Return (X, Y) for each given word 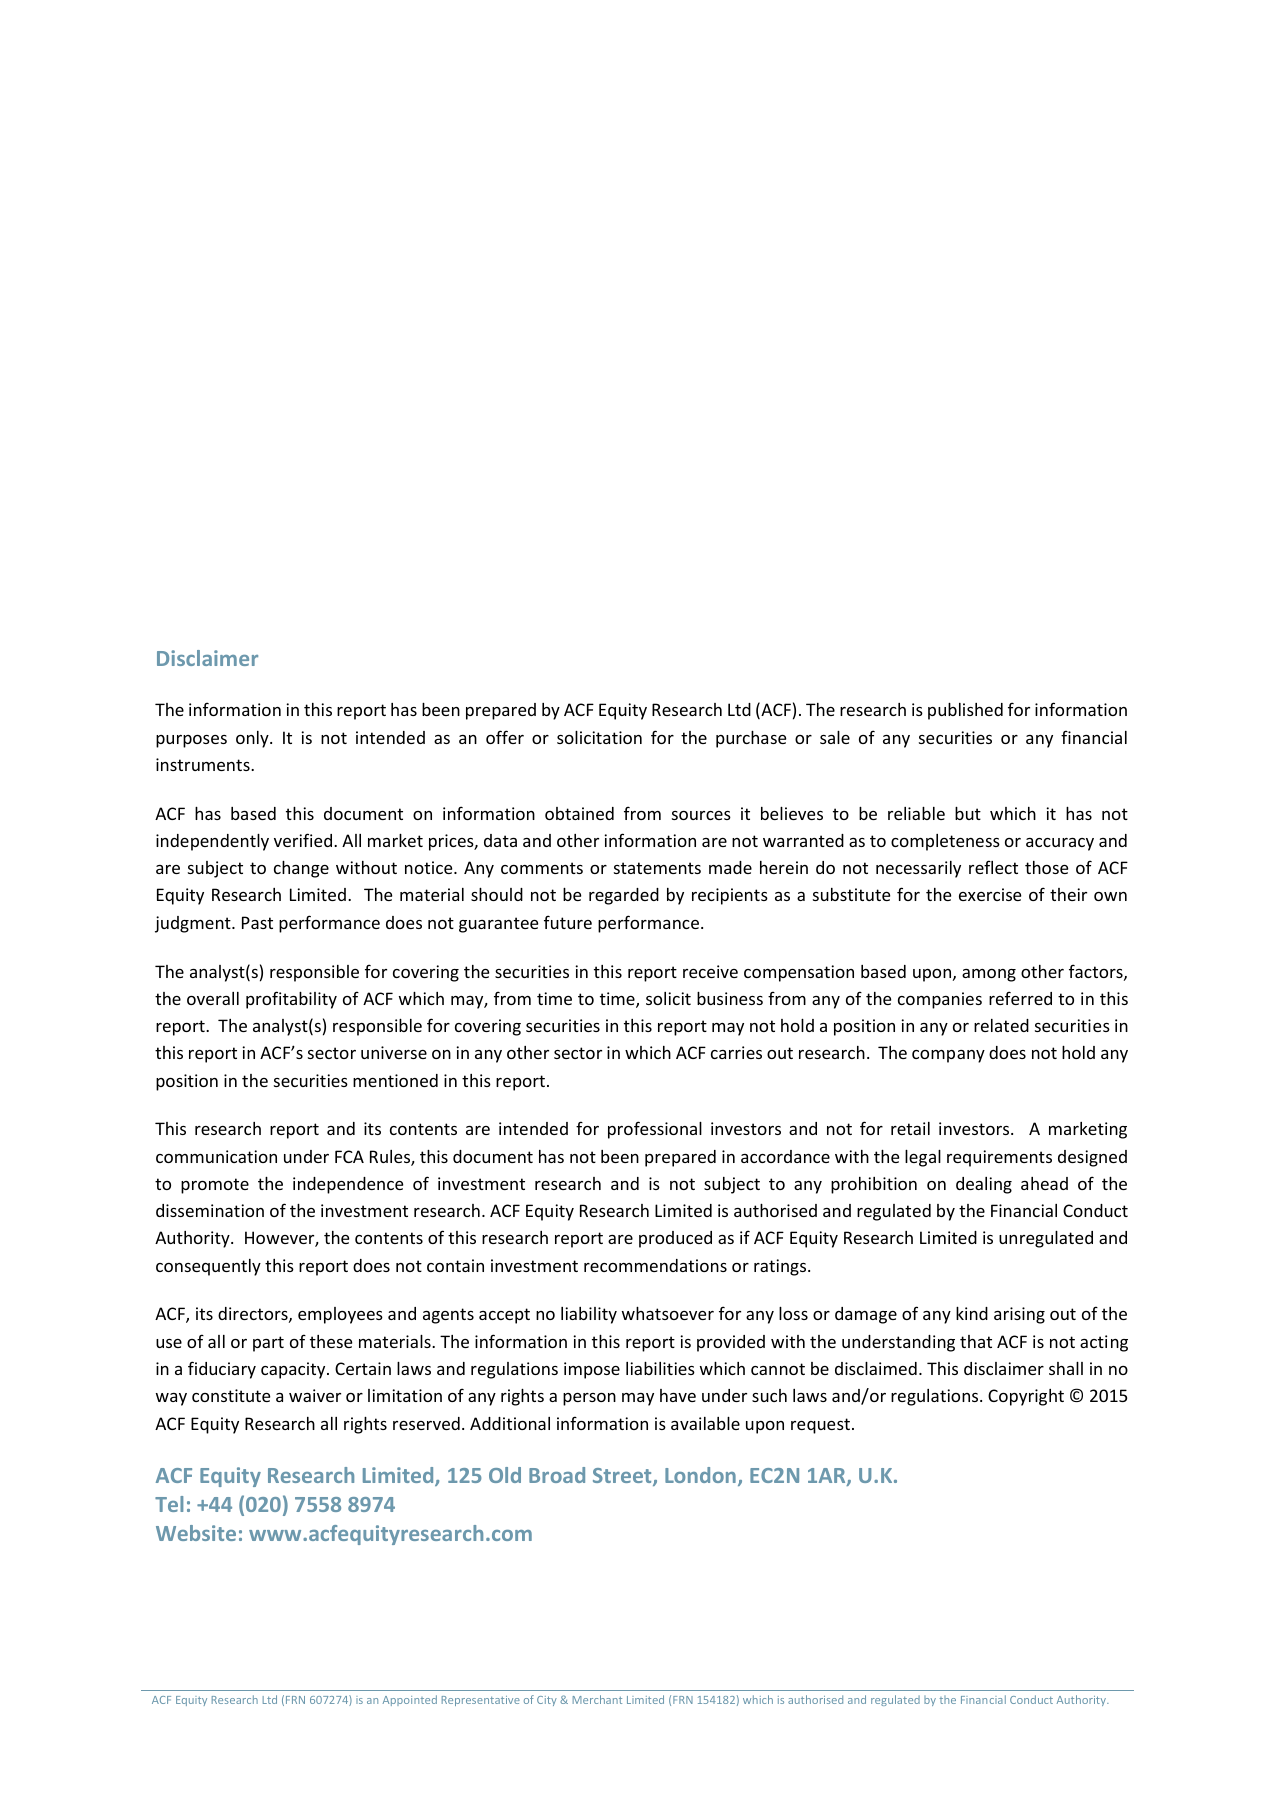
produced (675, 1239)
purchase (751, 739)
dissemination (210, 1210)
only (253, 739)
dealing (984, 1185)
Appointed (410, 1700)
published (965, 711)
